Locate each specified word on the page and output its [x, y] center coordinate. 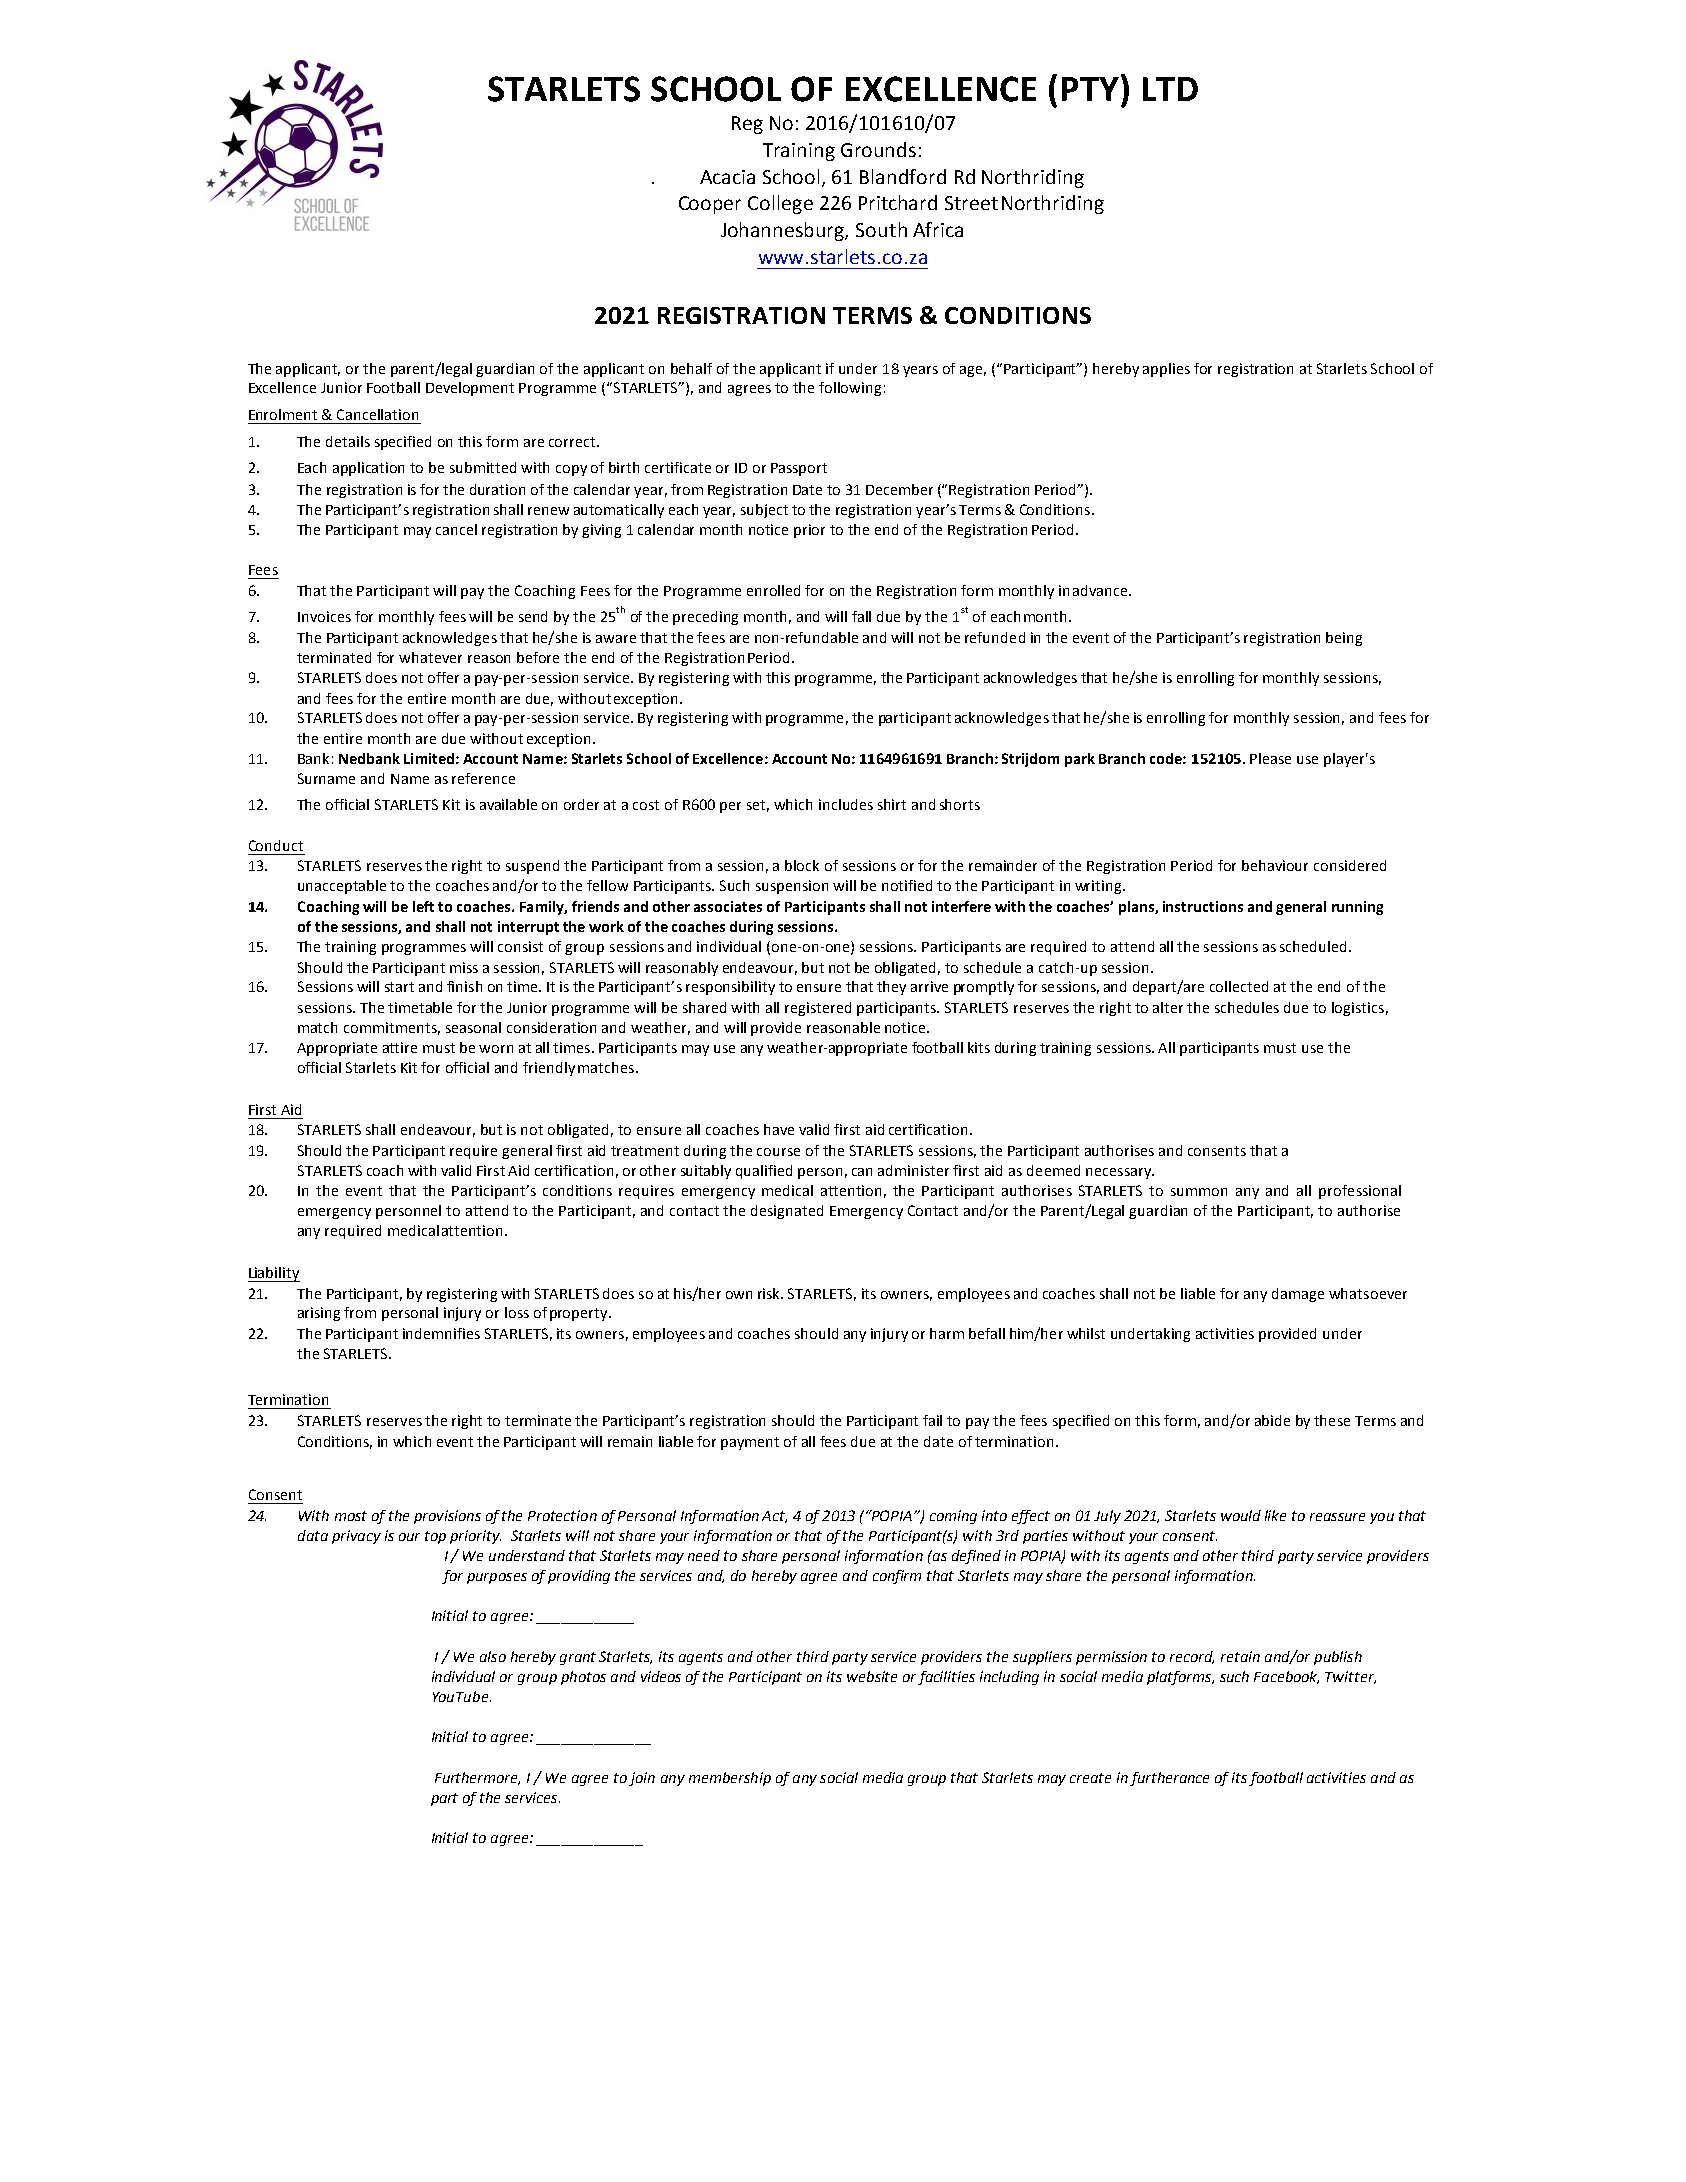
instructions [1203, 906]
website [872, 1676]
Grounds [878, 149]
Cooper [710, 205]
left [423, 906]
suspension [792, 887]
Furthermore [477, 1778]
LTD [1170, 89]
